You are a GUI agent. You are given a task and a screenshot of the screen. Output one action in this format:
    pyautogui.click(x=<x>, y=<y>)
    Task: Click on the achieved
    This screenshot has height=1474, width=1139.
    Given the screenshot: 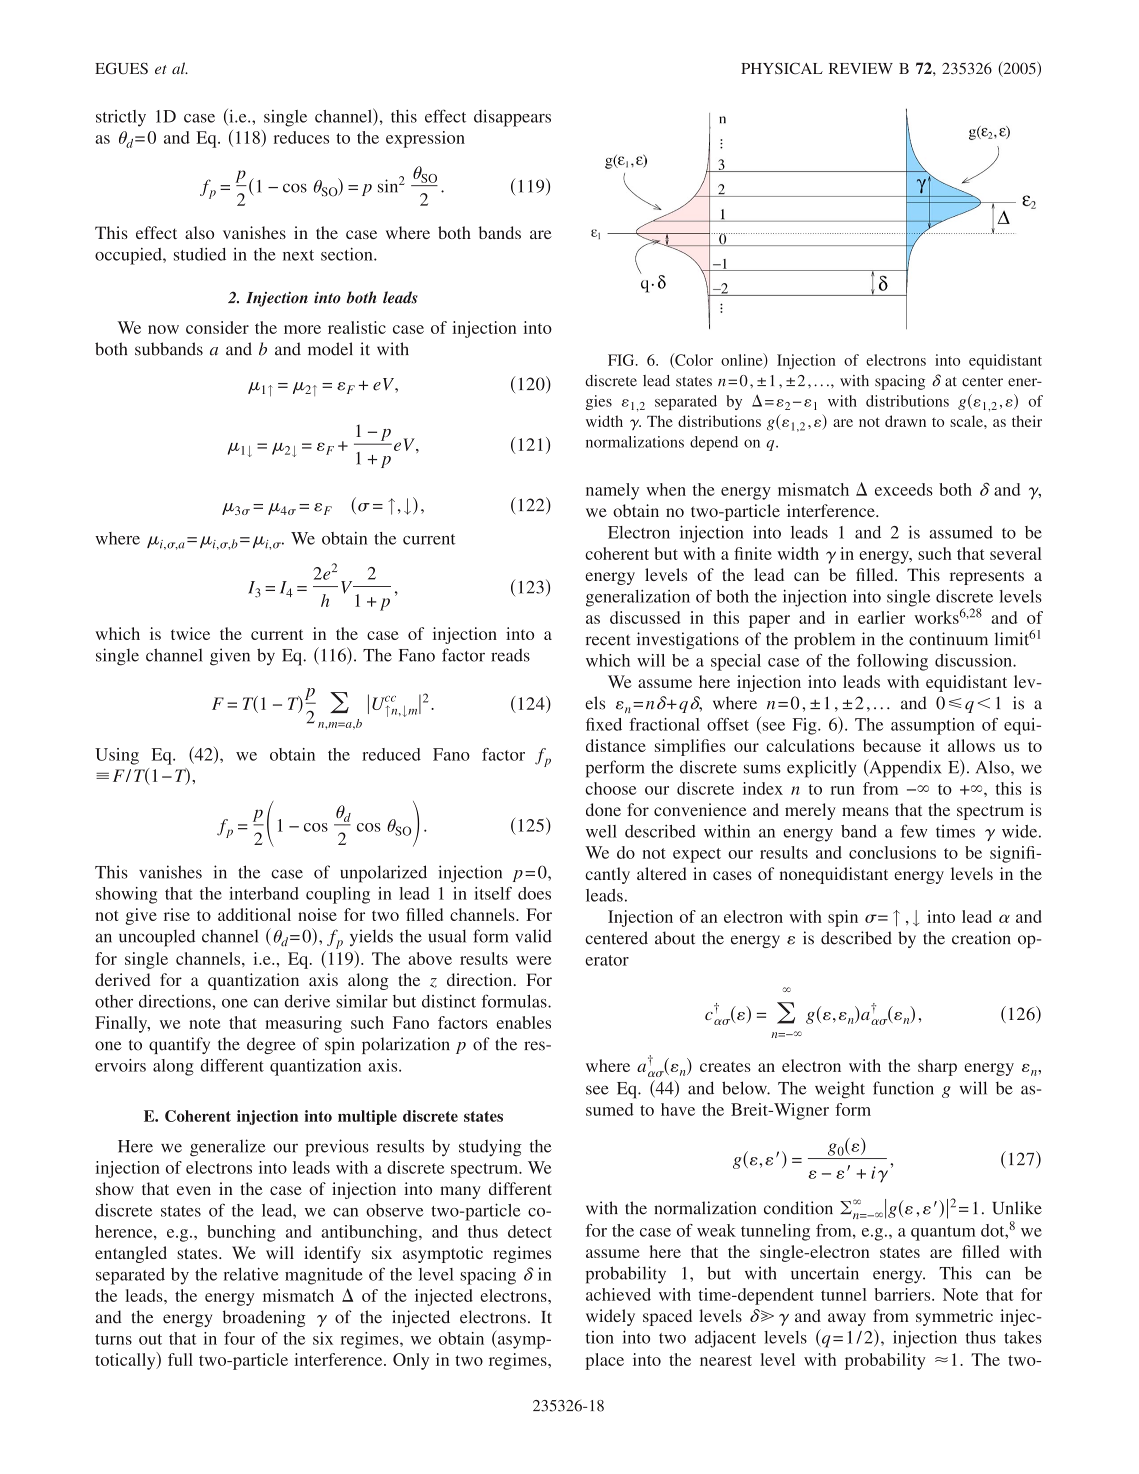 What is the action you would take?
    pyautogui.click(x=618, y=1294)
